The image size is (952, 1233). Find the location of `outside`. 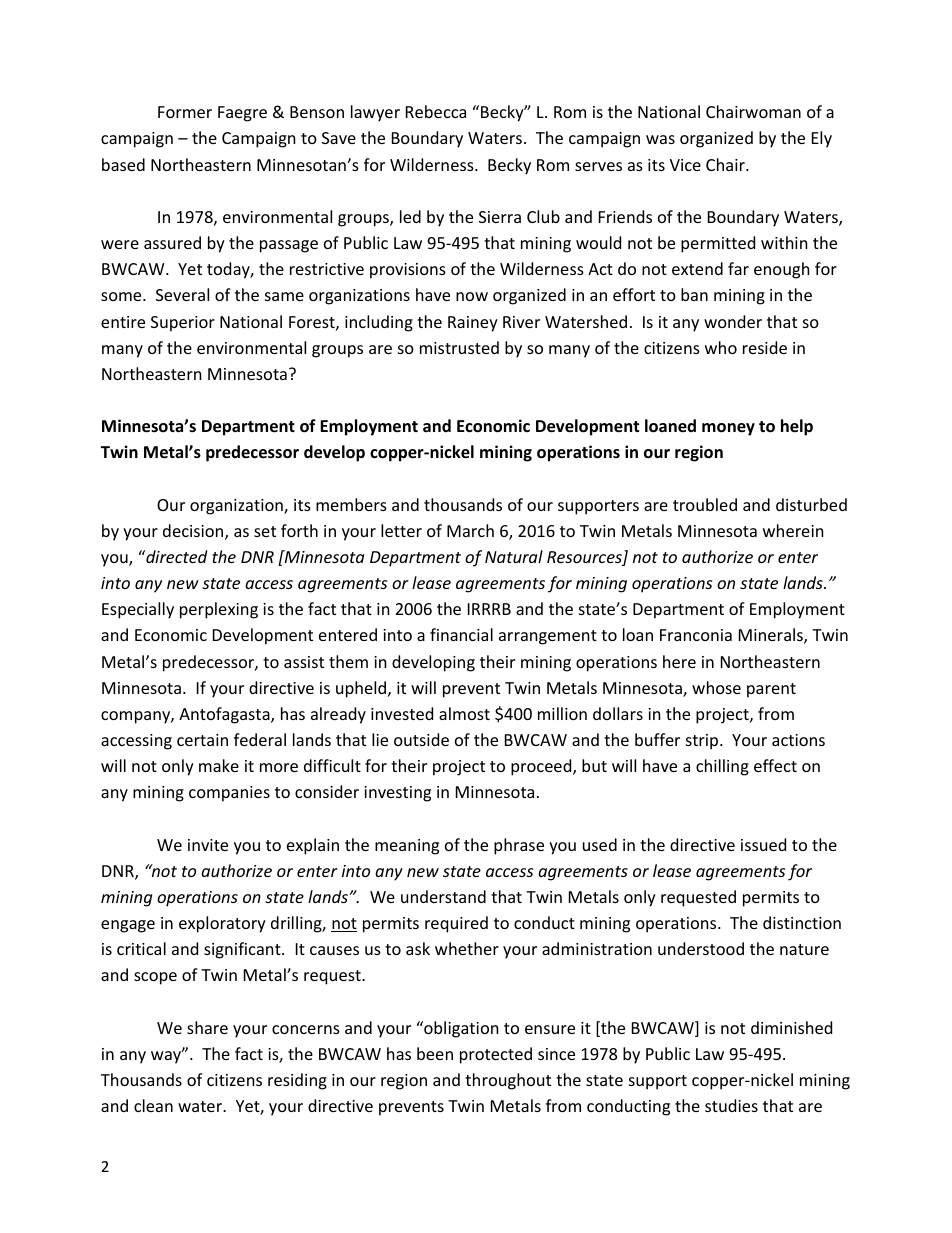

outside is located at coordinates (421, 739).
